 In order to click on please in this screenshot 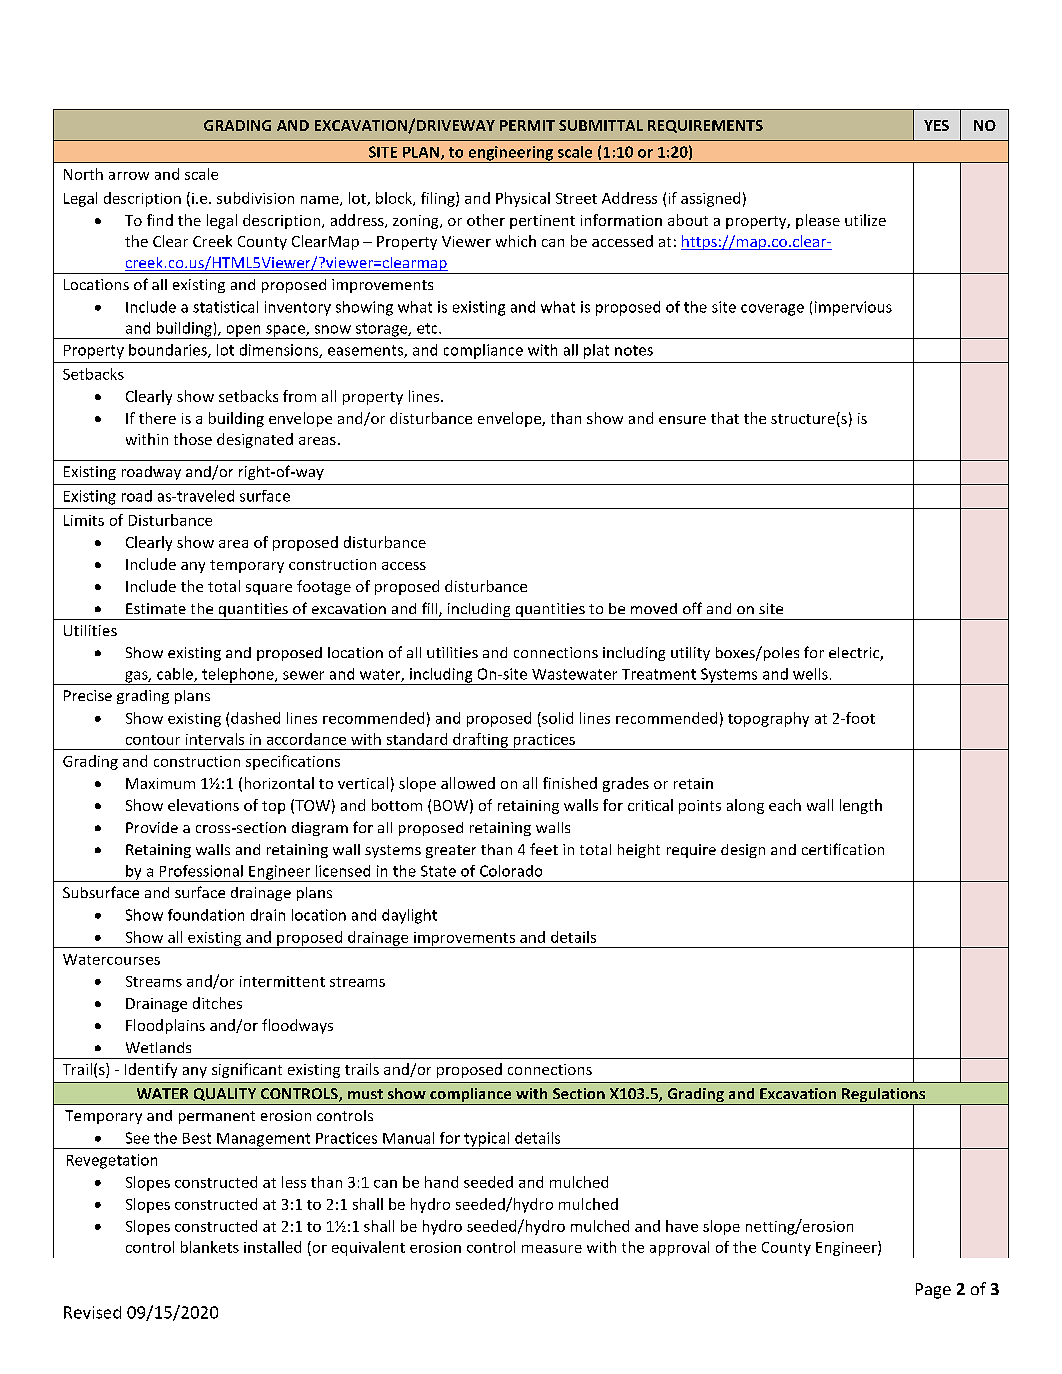, I will do `click(818, 221)`.
